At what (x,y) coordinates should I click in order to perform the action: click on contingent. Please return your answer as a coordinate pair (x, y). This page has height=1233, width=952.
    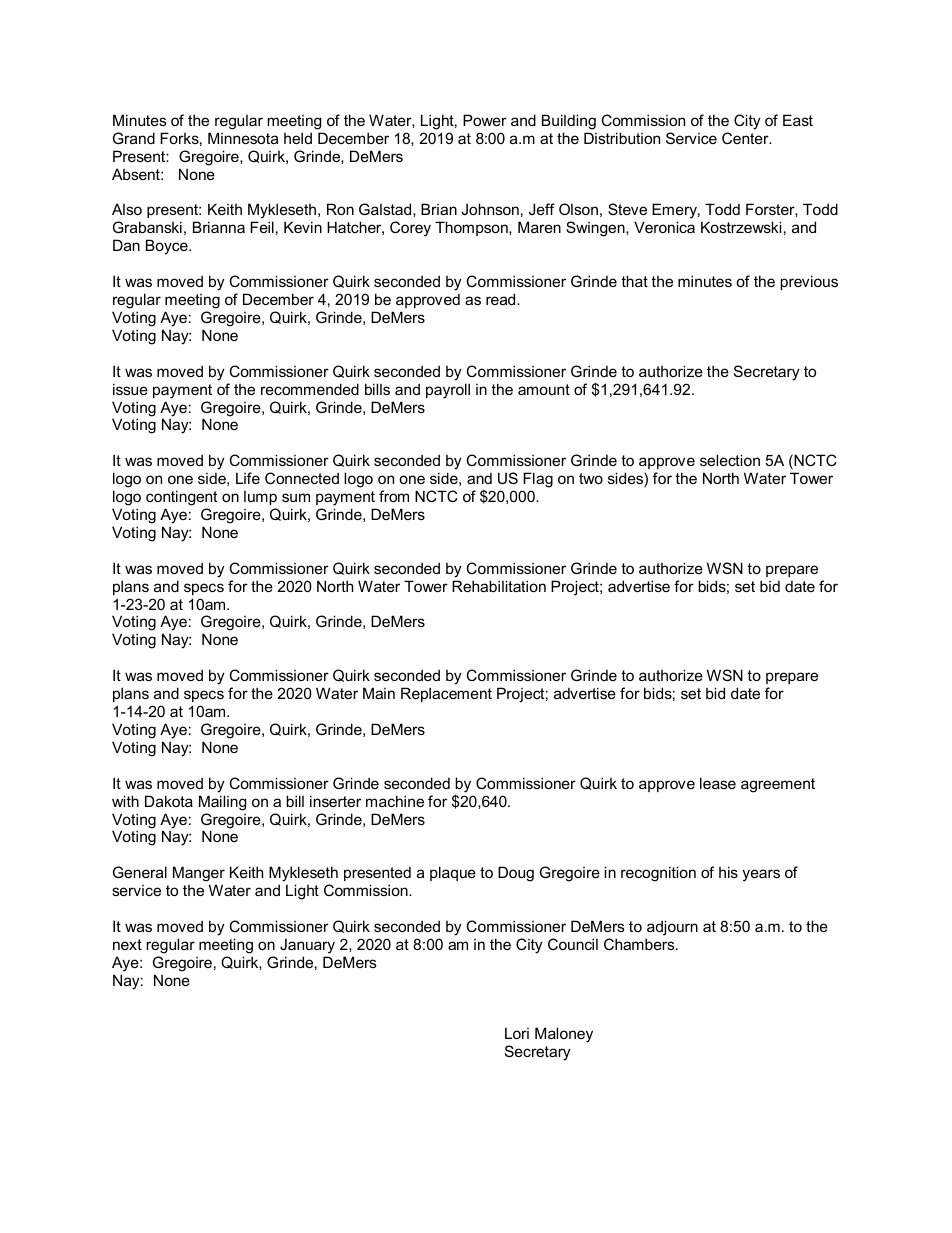
    Looking at the image, I should click on (181, 498).
